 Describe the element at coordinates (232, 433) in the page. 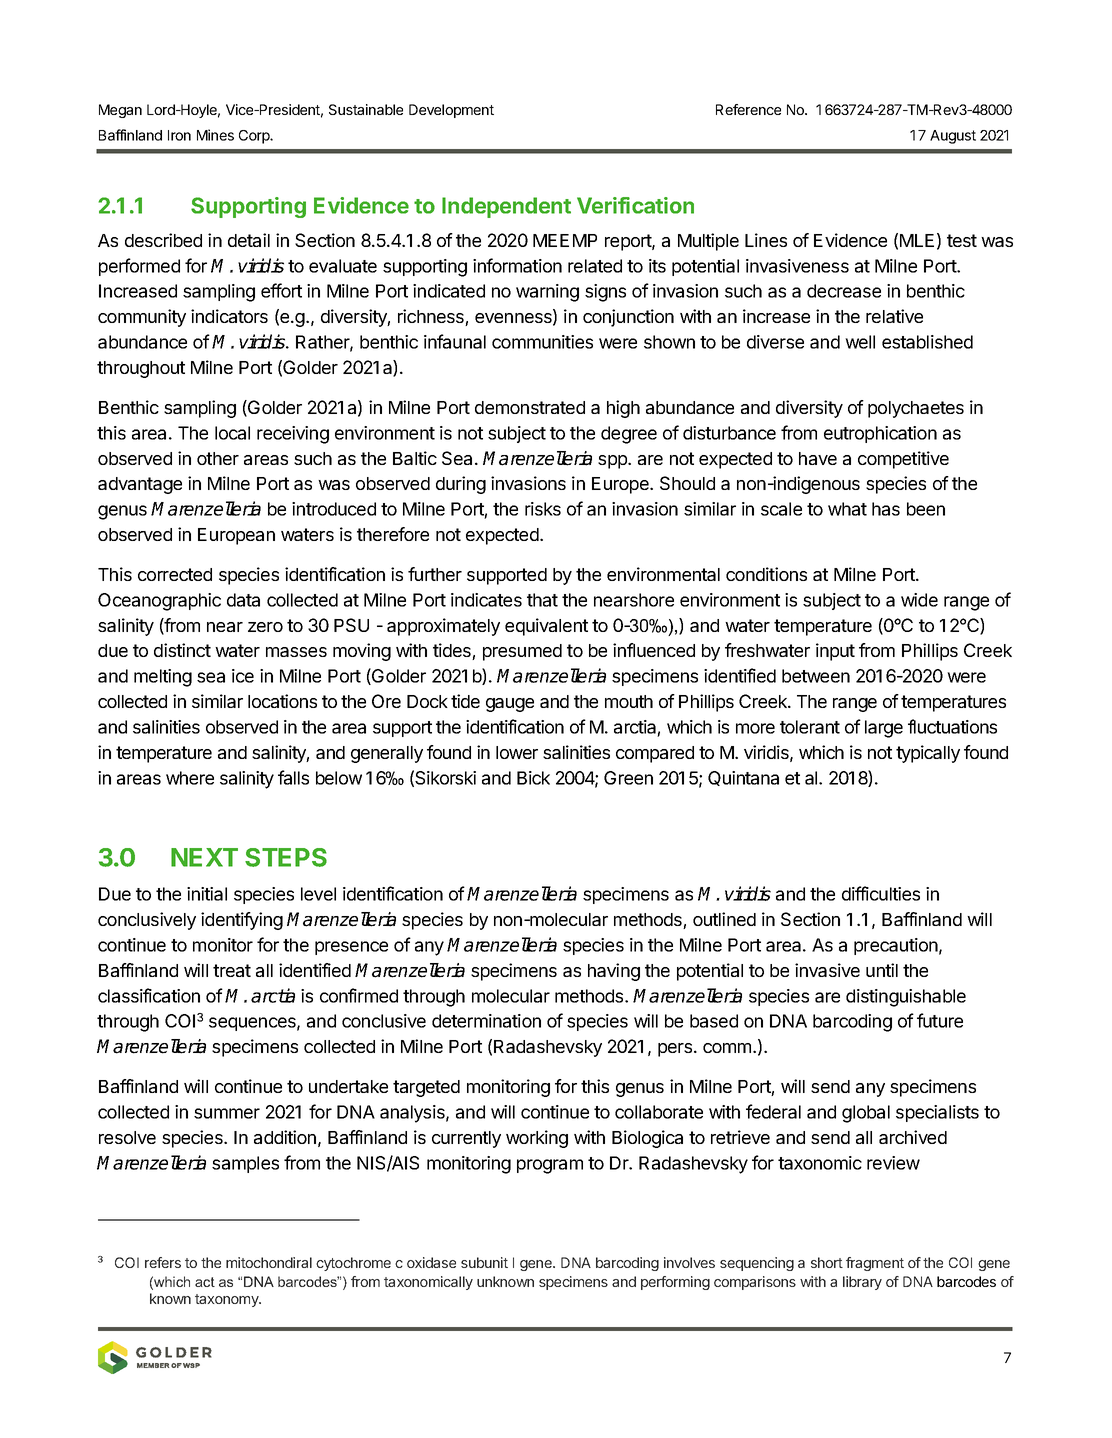

I see `local` at that location.
